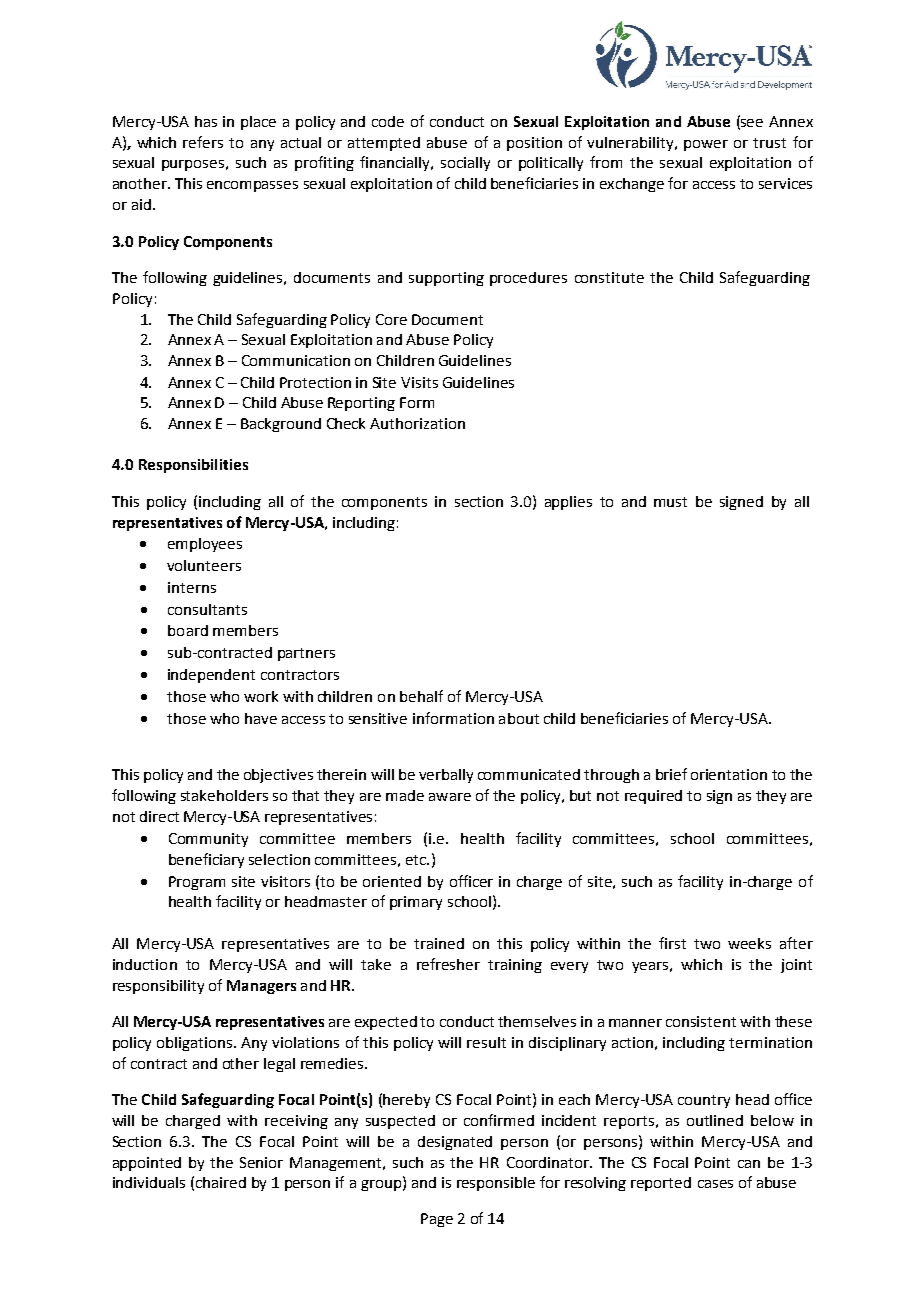 This screenshot has width=924, height=1307. I want to click on Senior, so click(261, 1162).
